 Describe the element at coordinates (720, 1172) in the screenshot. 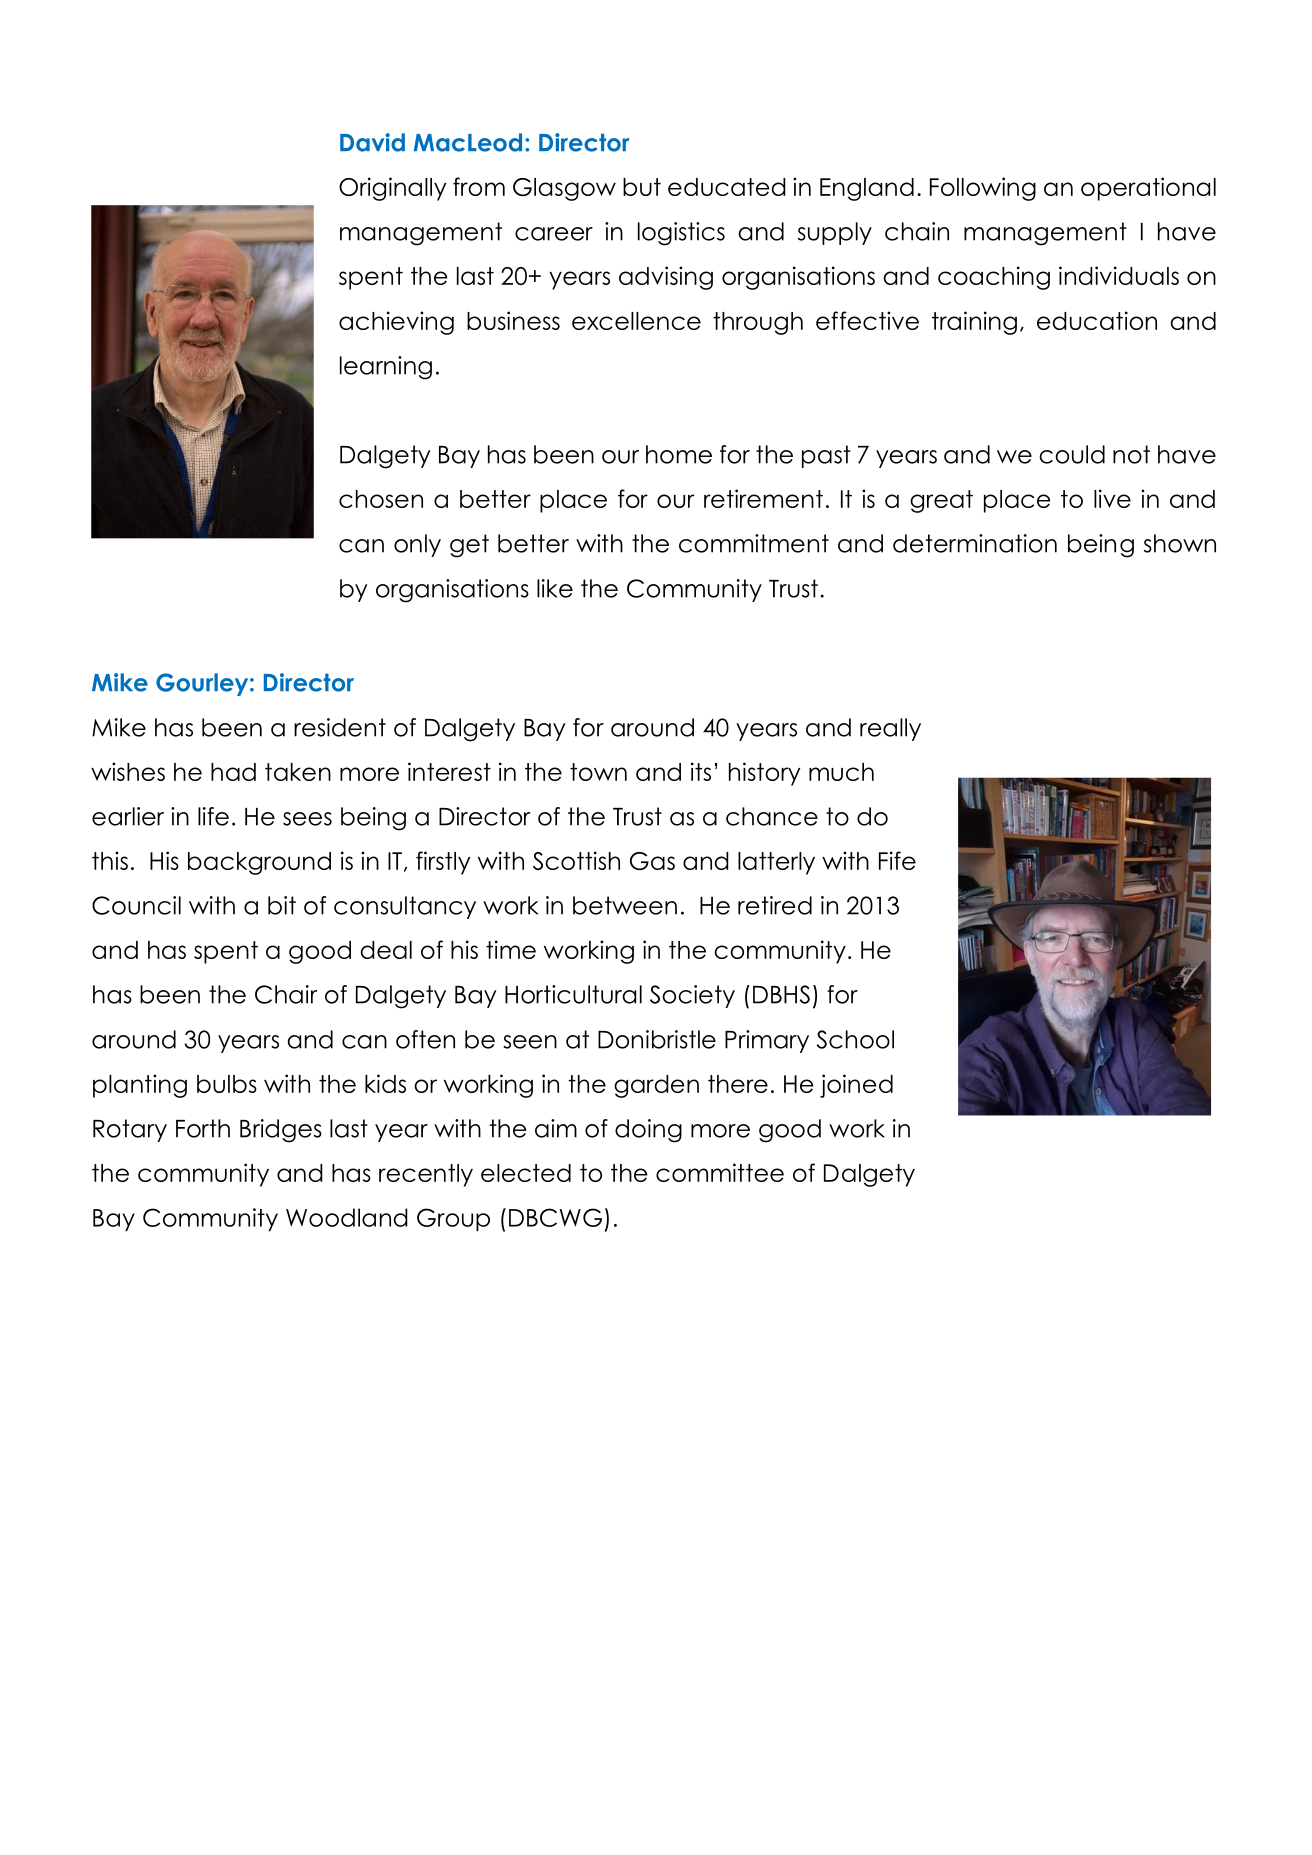

I see `committee` at that location.
